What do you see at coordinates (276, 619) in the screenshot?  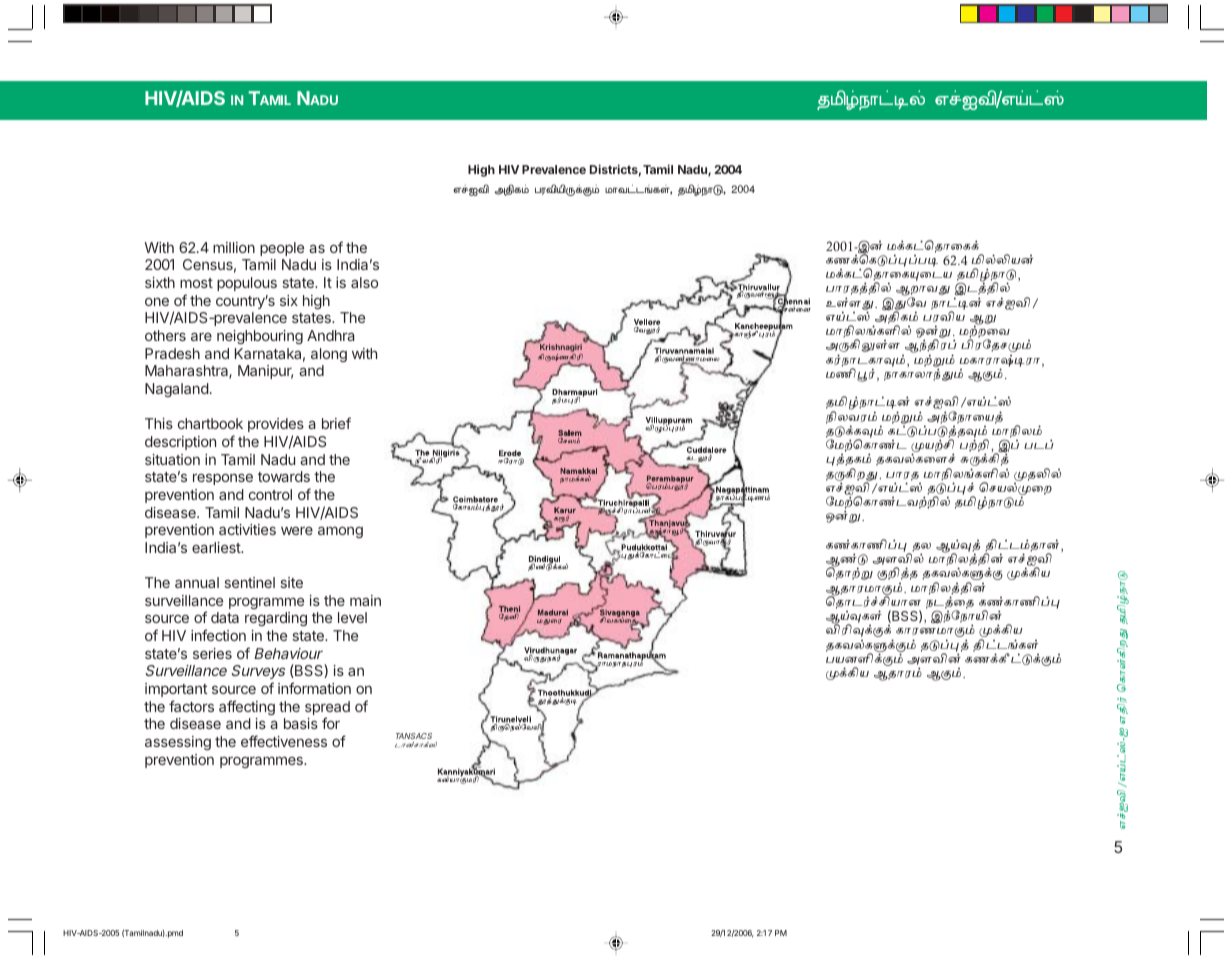 I see `regarding` at bounding box center [276, 619].
